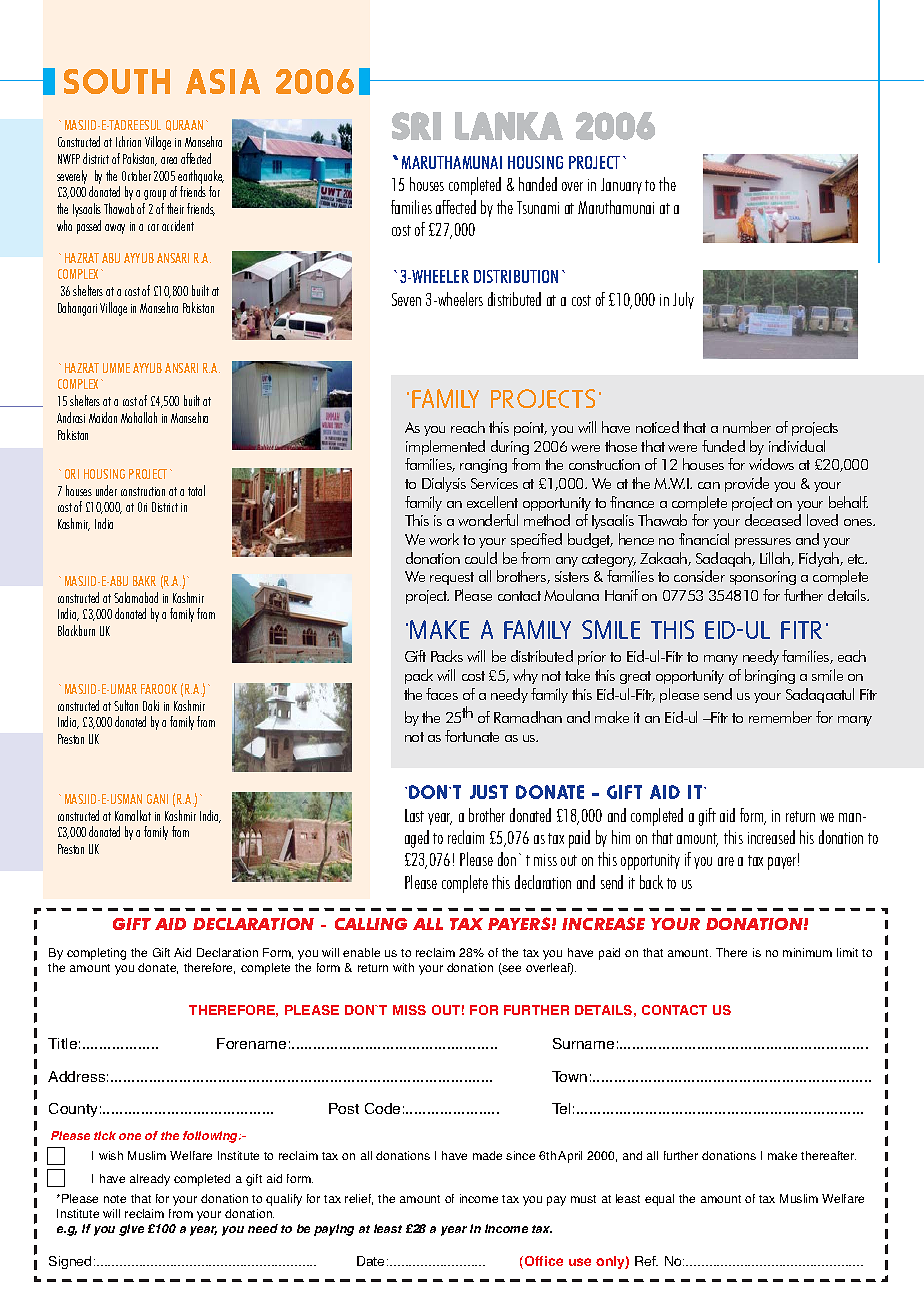 This document has height=1308, width=924. I want to click on area, so click(169, 160).
